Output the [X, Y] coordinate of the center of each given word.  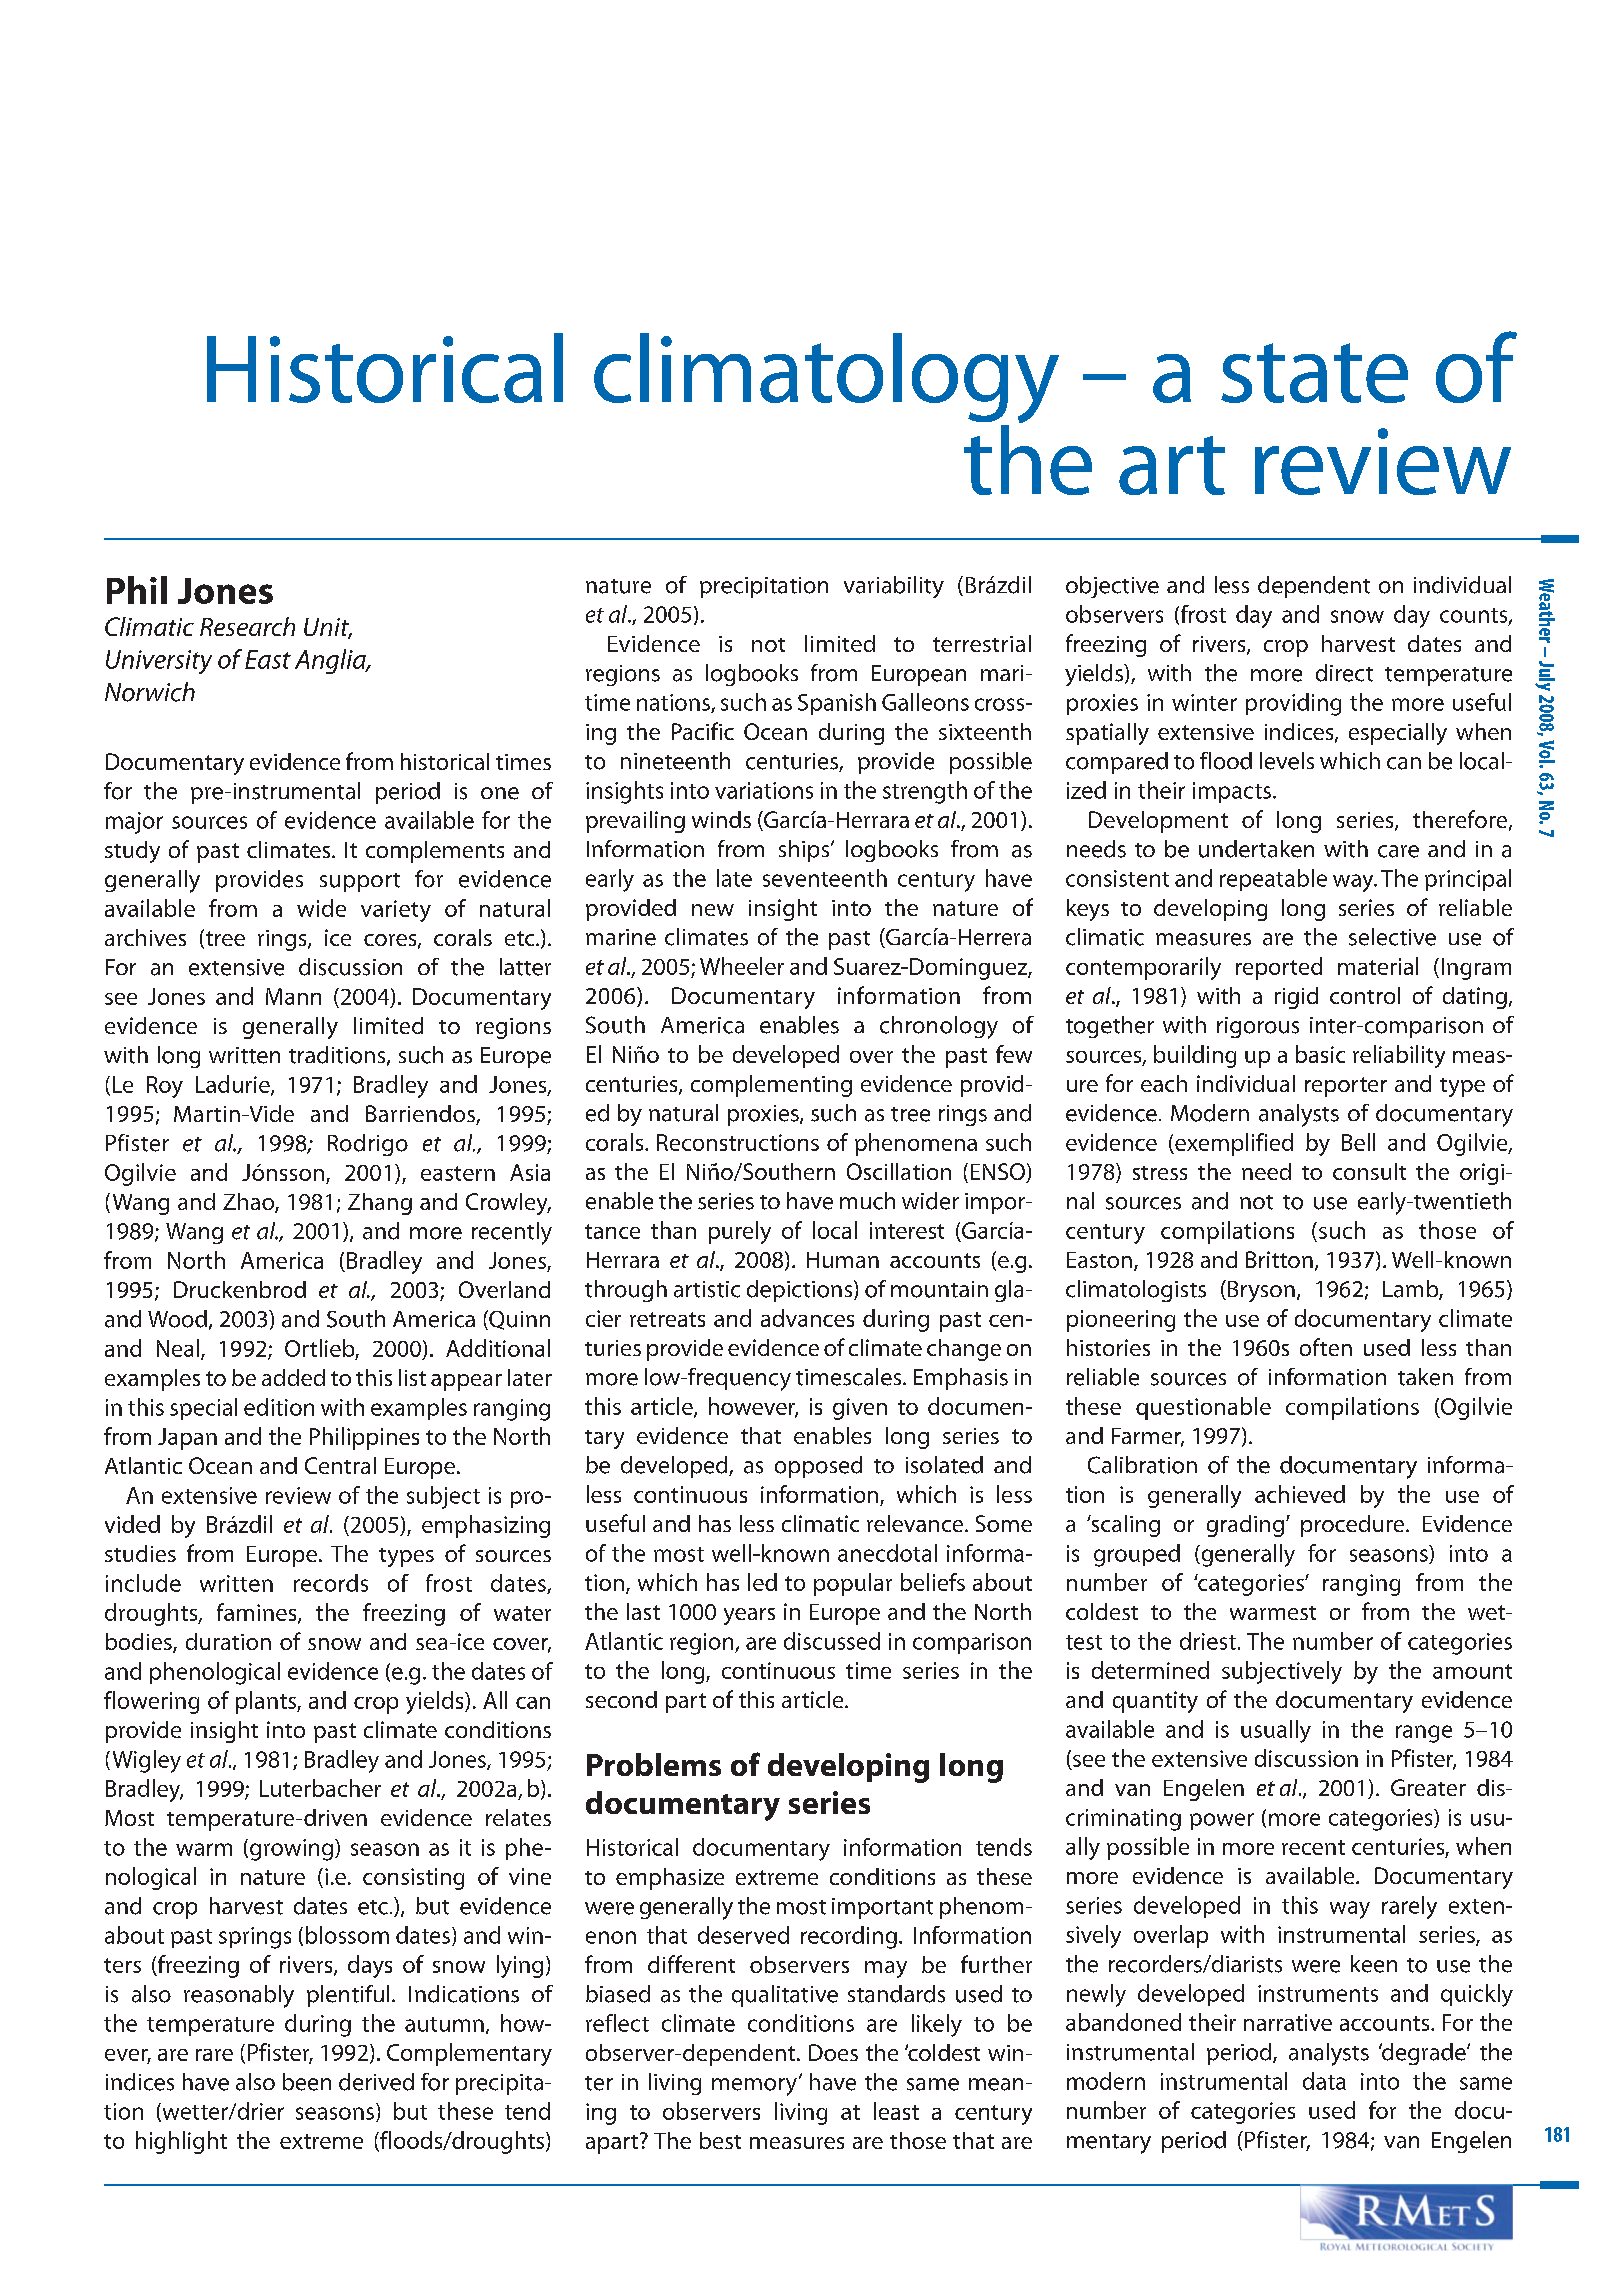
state [1314, 373]
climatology [826, 379]
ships [805, 851]
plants [267, 1702]
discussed [832, 1641]
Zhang [380, 1204]
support [360, 882]
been [307, 2082]
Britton [1279, 1259]
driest [1208, 1641]
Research [247, 626]
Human [843, 1260]
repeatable [1273, 880]
